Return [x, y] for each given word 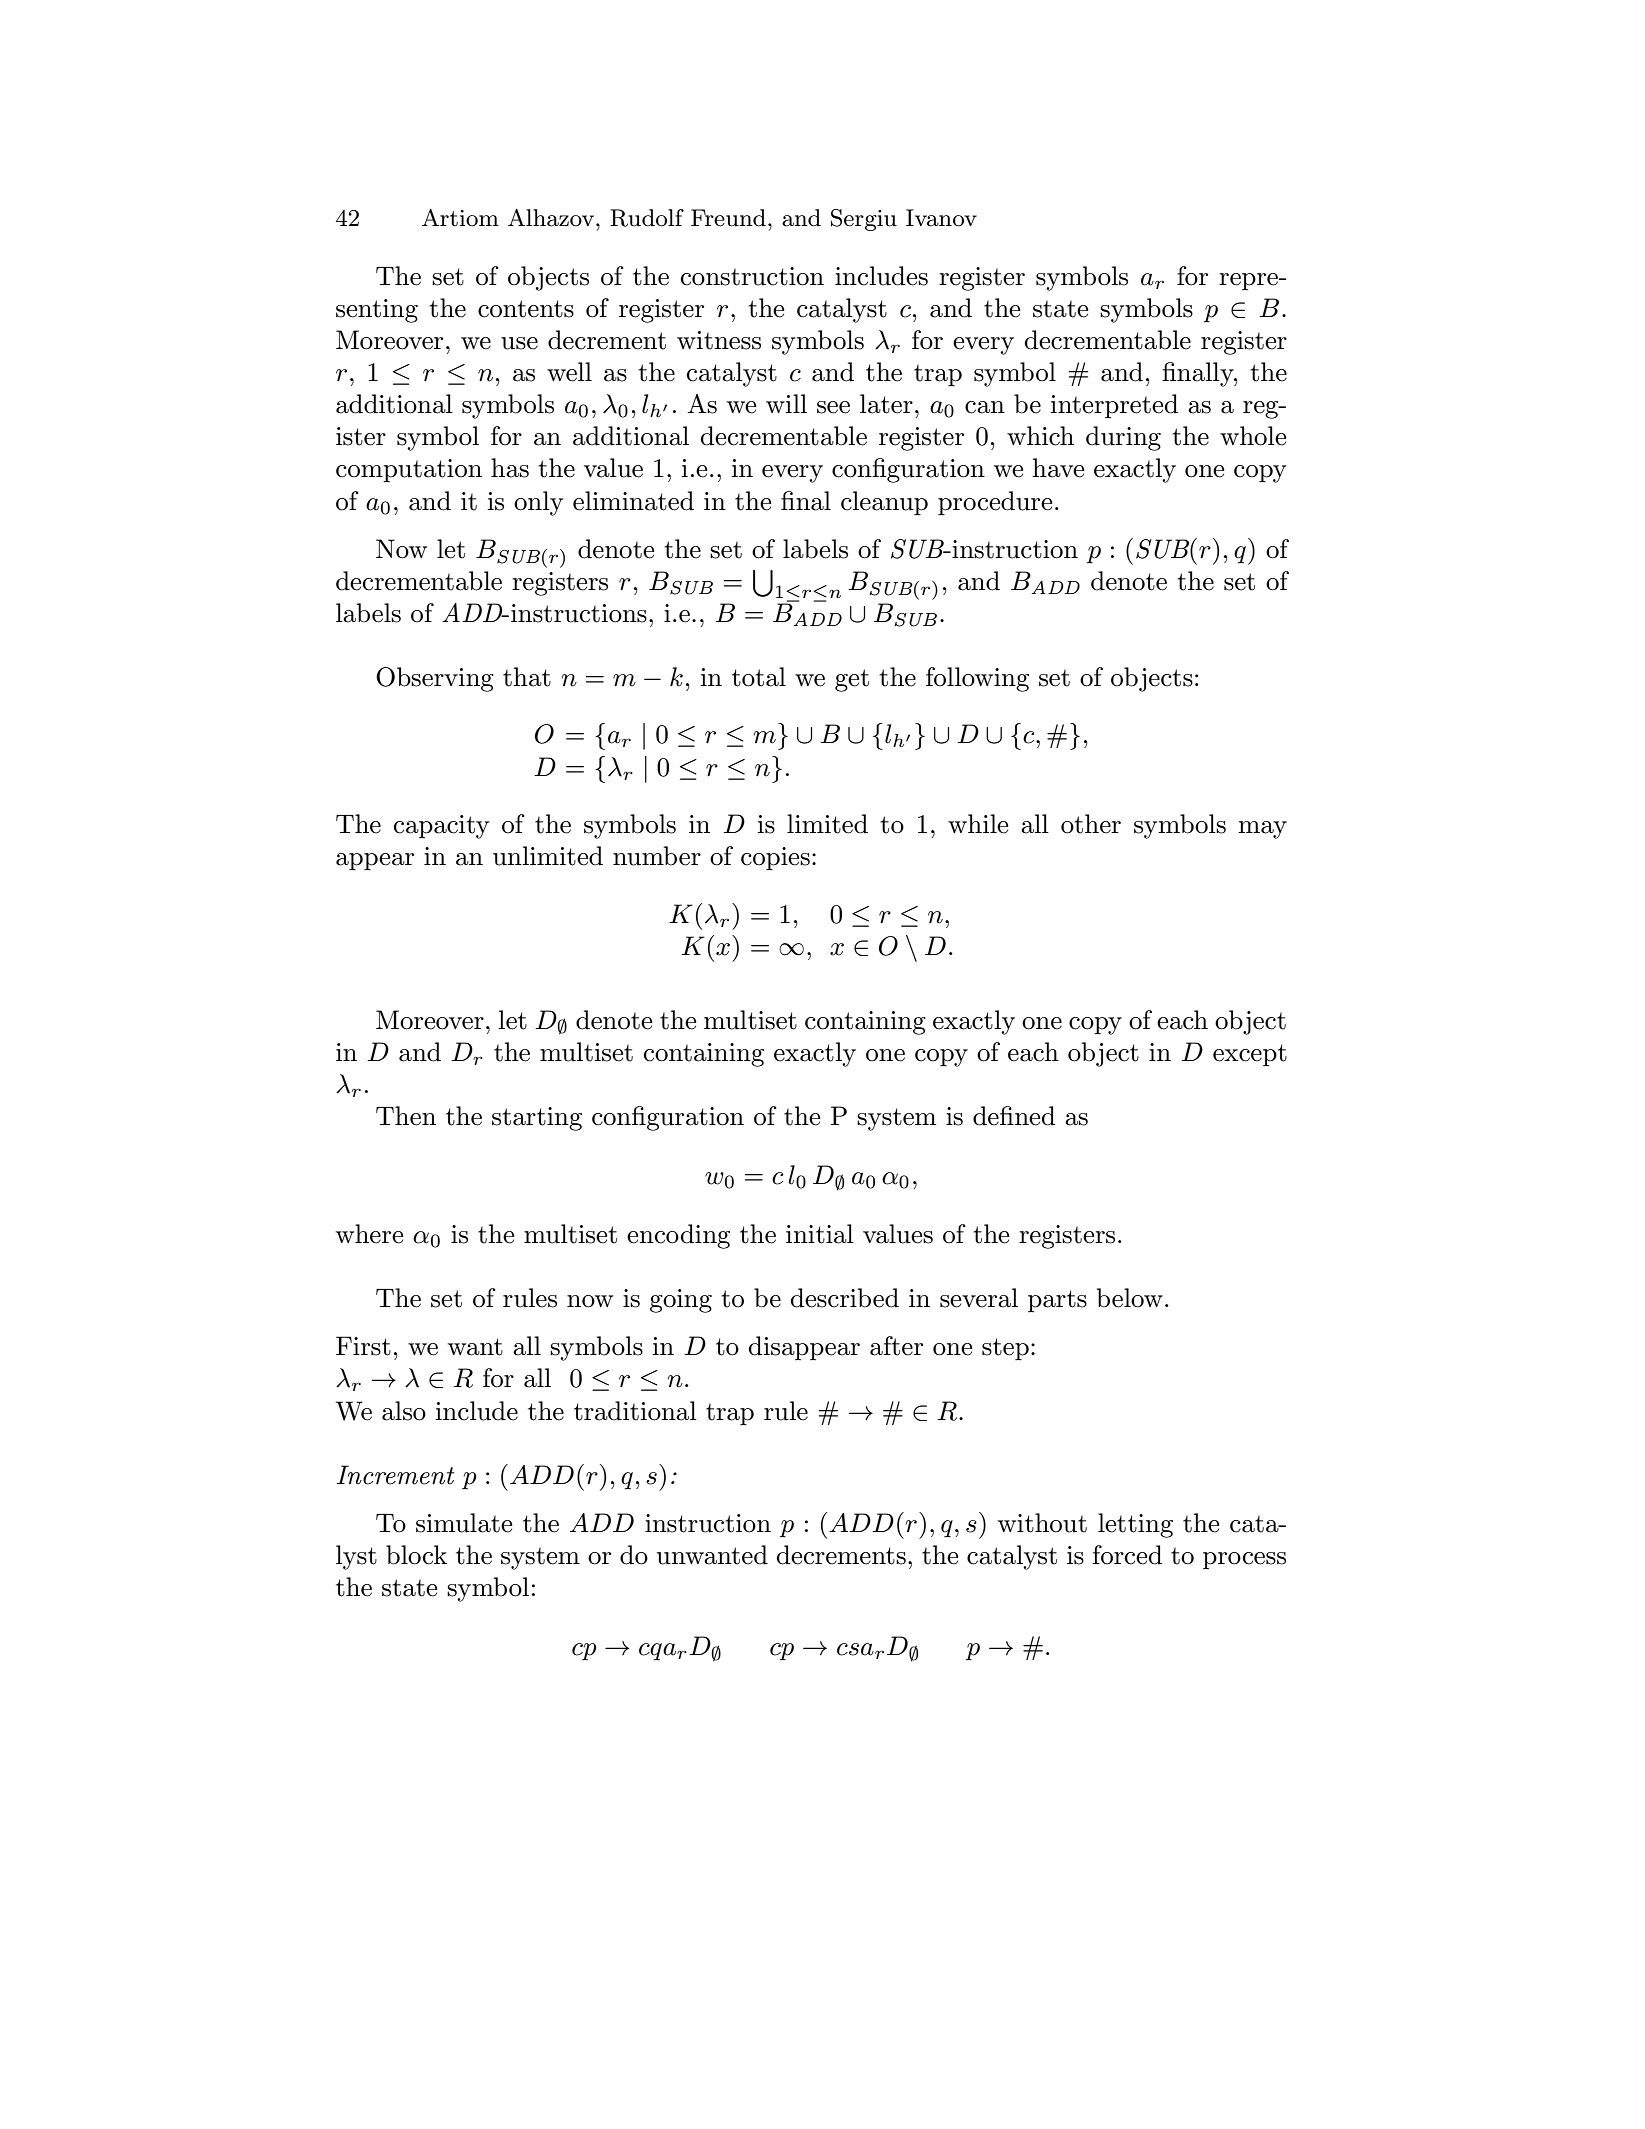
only [538, 503]
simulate [464, 1523]
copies [775, 859]
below [1130, 1298]
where [369, 1234]
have [1058, 468]
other [1091, 824]
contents [526, 309]
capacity [441, 827]
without [1042, 1523]
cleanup [884, 503]
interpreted [1114, 406]
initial [820, 1234]
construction [752, 276]
